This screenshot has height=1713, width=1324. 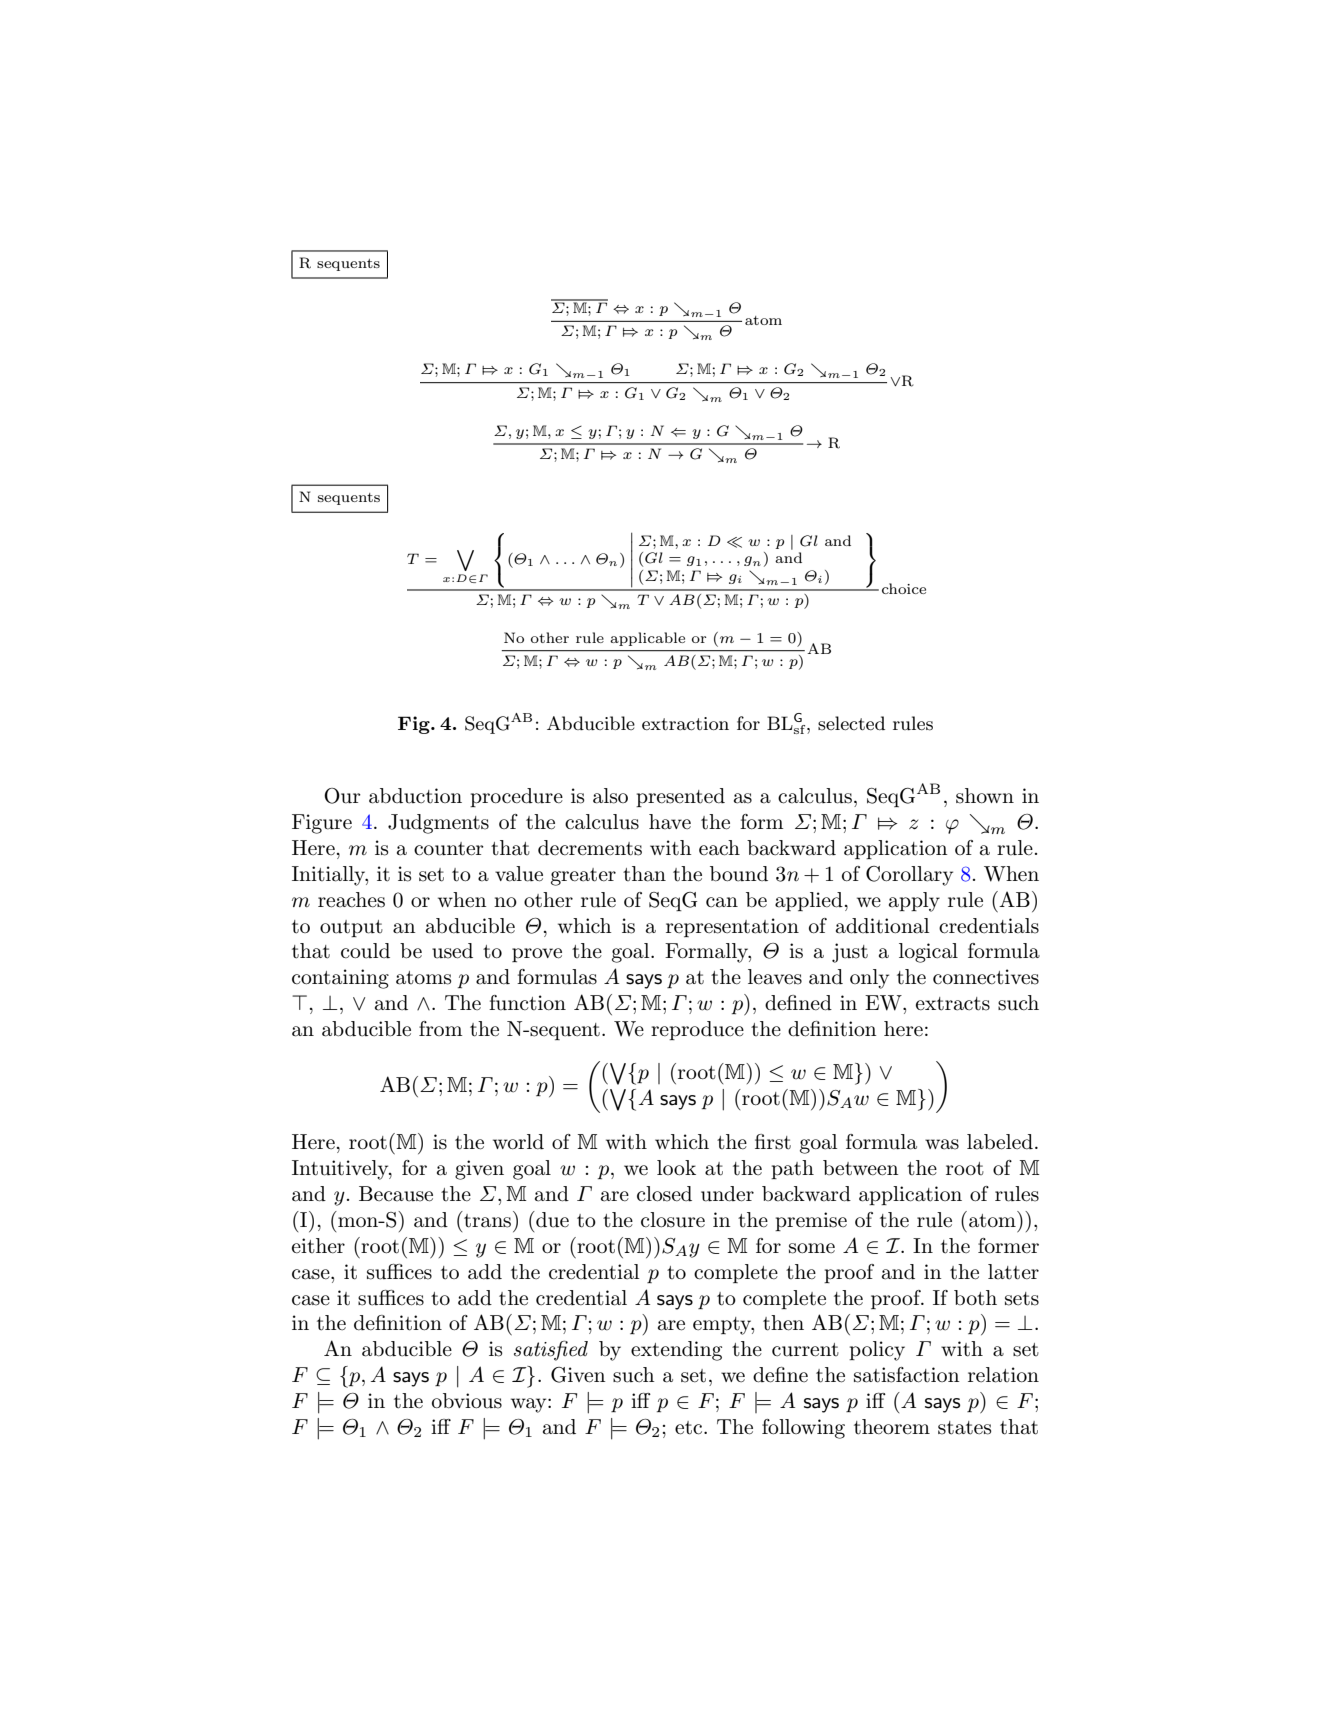 I want to click on choice, so click(x=904, y=588).
